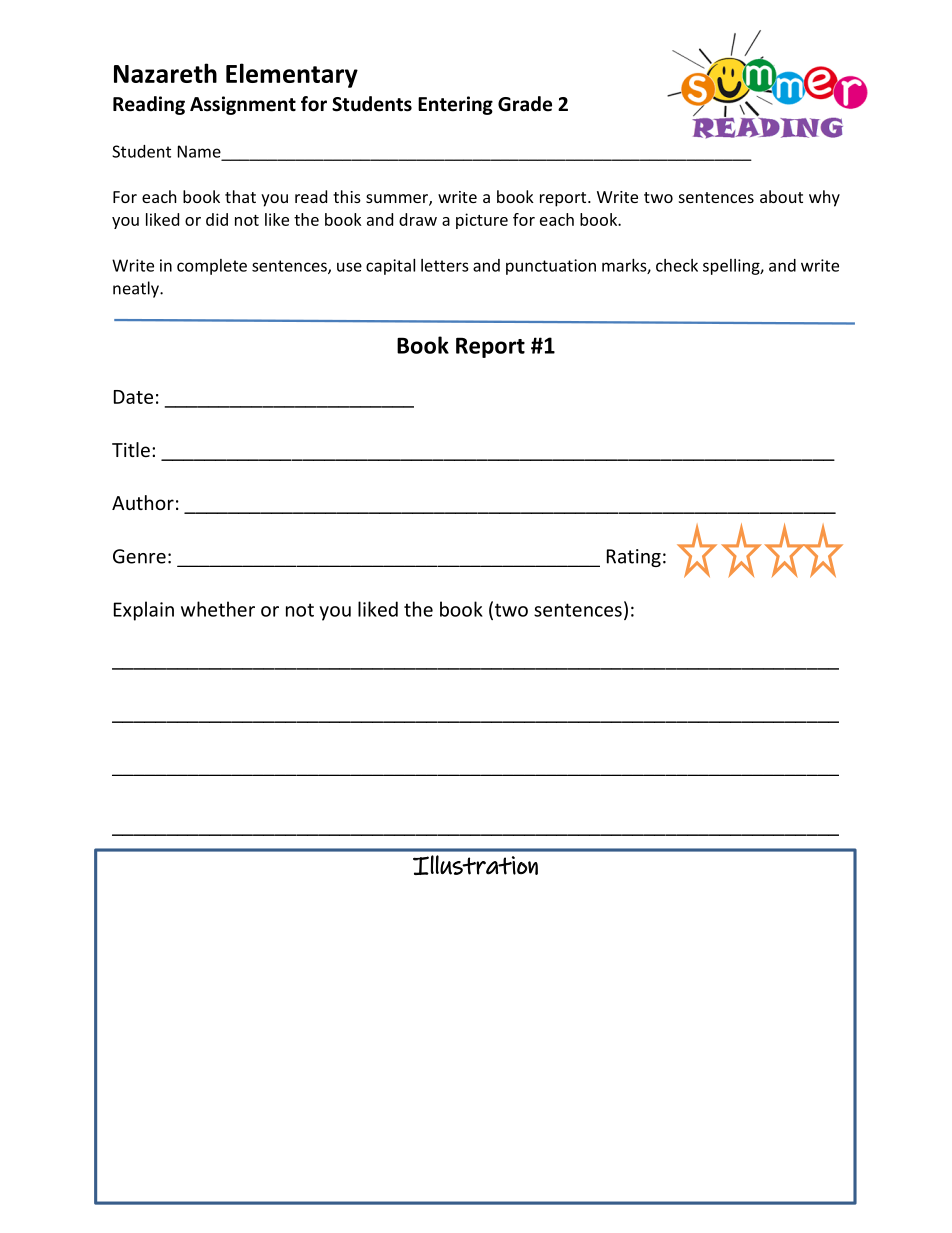 Image resolution: width=952 pixels, height=1233 pixels. I want to click on Illustration, so click(475, 865).
